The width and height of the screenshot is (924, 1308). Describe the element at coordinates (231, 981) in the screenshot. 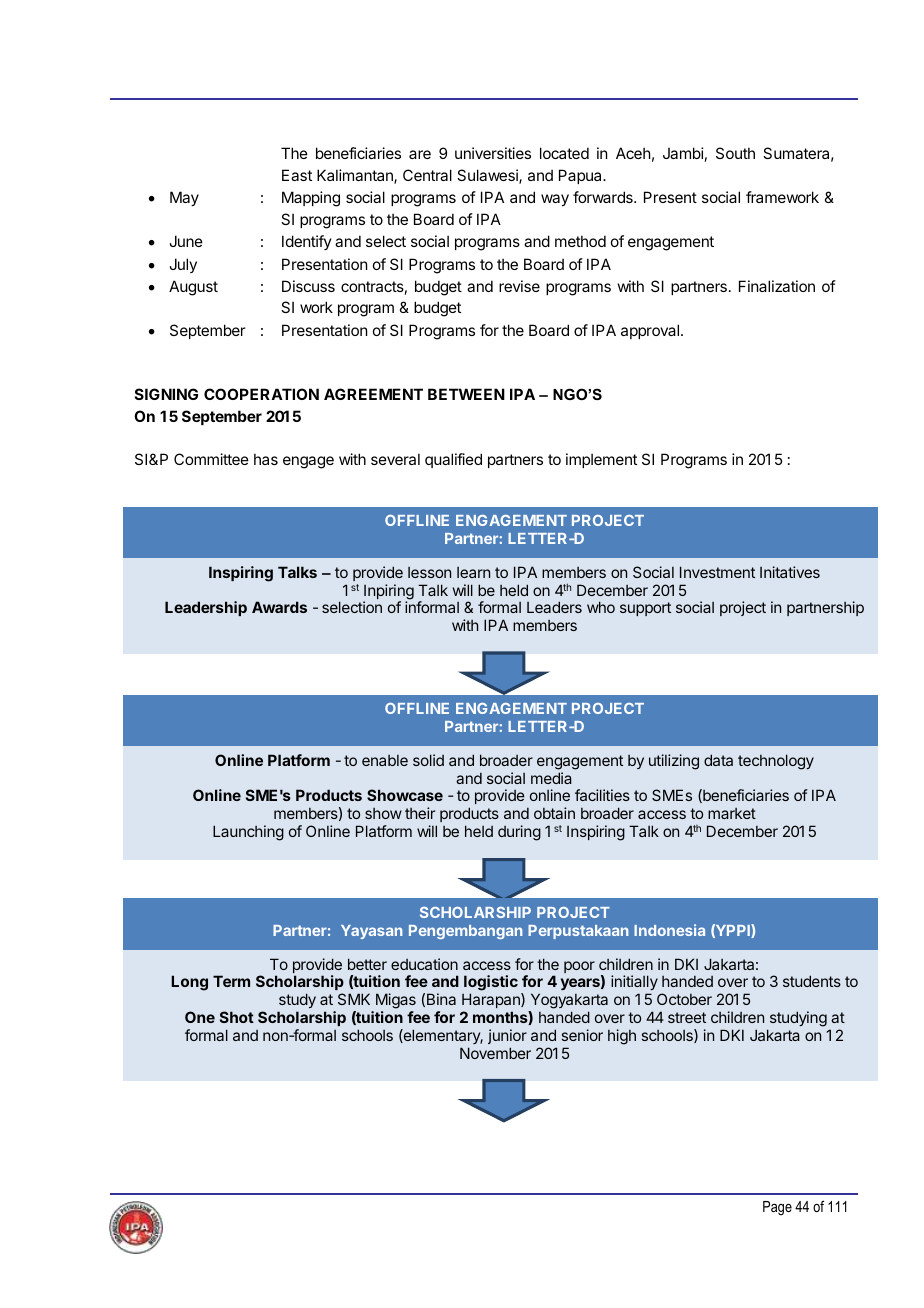

I see `Term` at that location.
